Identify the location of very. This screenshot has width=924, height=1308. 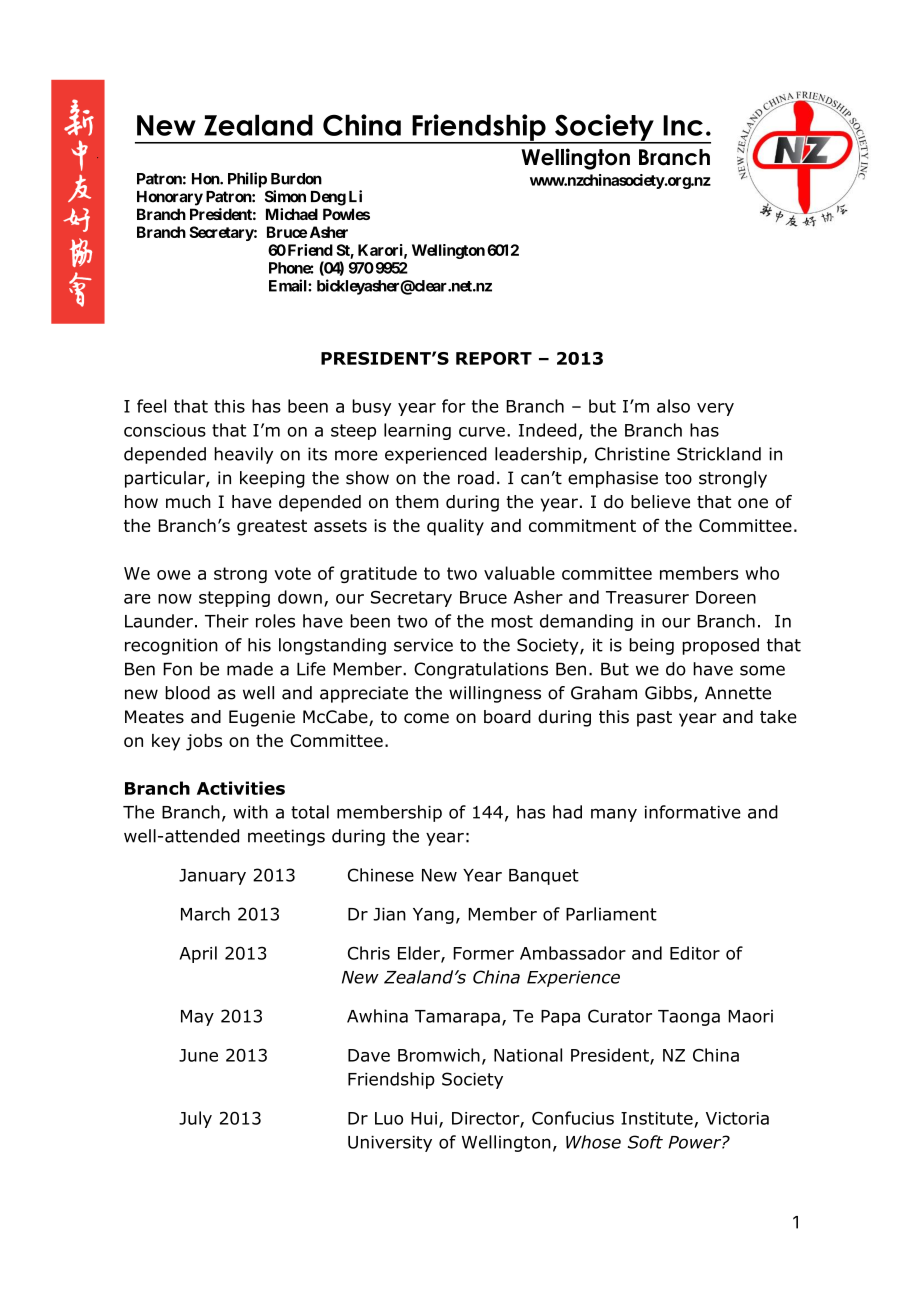
(715, 409).
